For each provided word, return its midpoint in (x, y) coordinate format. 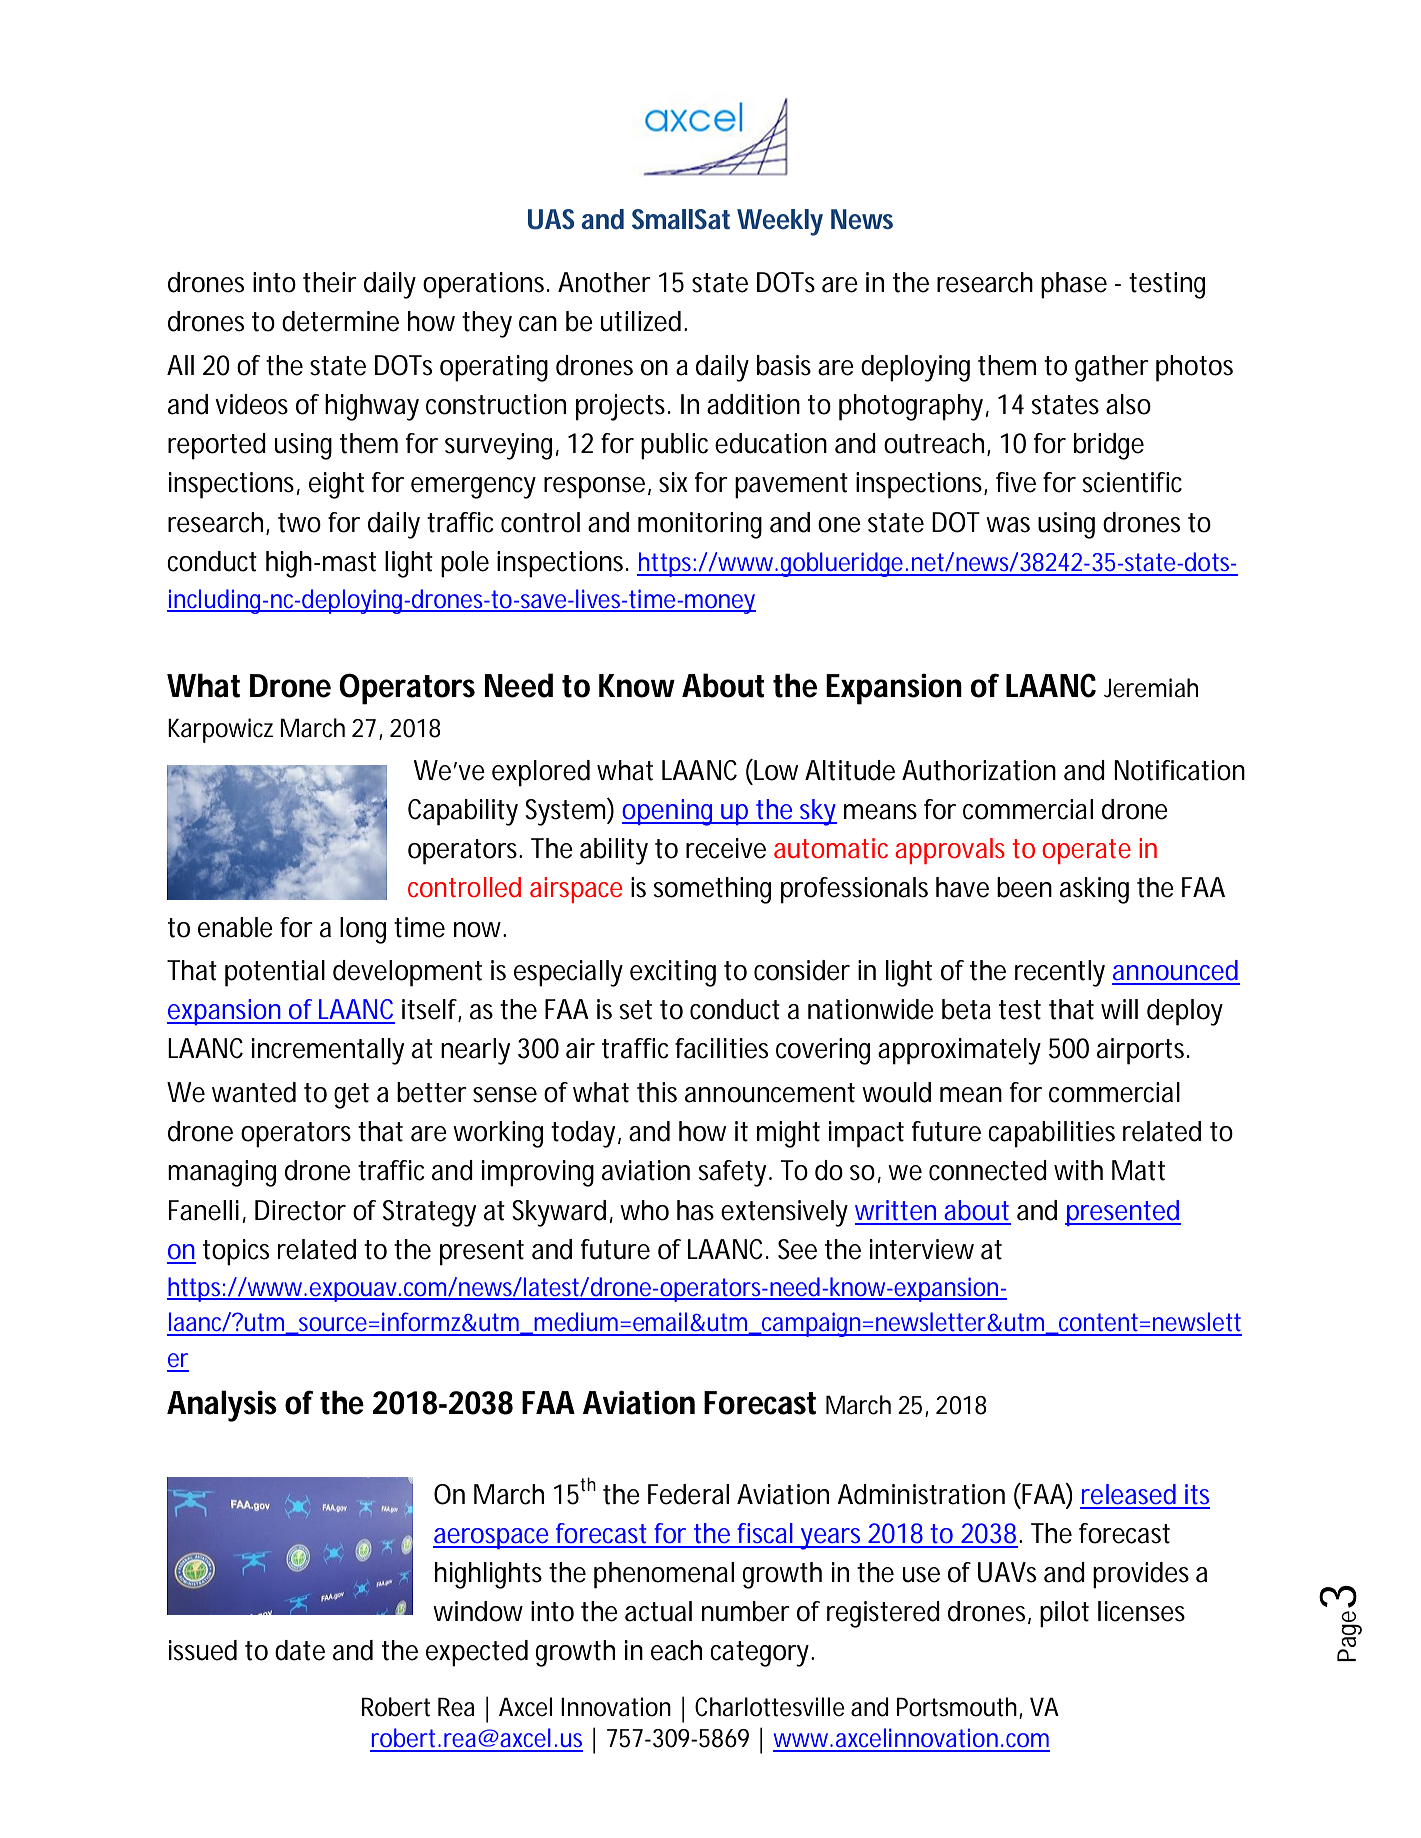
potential (275, 973)
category (761, 1654)
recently (1060, 973)
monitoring (700, 525)
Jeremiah (1151, 688)
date (300, 1650)
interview (922, 1249)
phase (1074, 285)
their (330, 282)
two (299, 523)
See (797, 1249)
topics (236, 1252)
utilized (641, 321)
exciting (673, 973)
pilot (1064, 1614)
